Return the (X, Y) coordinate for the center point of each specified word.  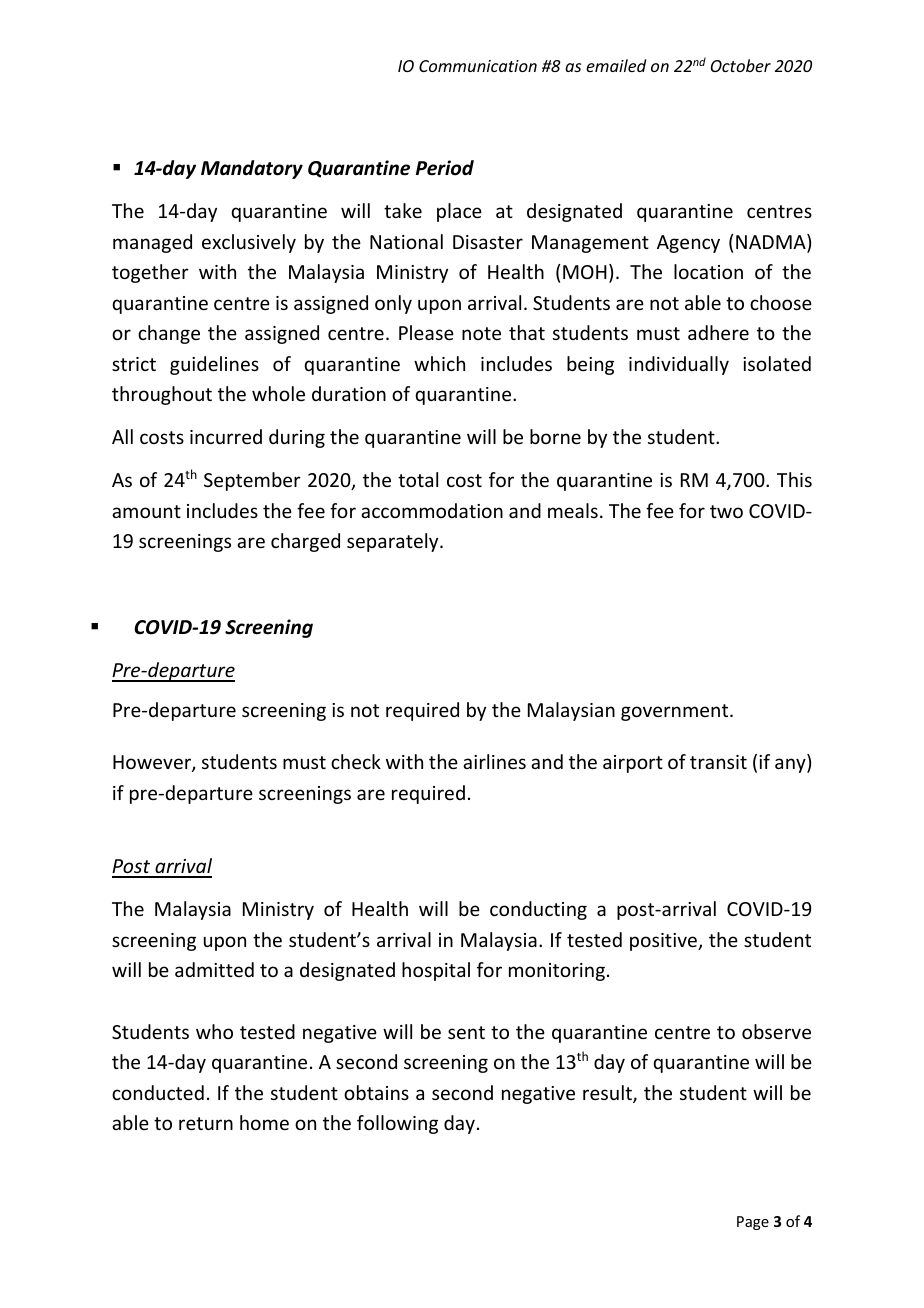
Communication (478, 66)
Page (753, 1223)
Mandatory (252, 169)
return (206, 1123)
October (741, 65)
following (397, 1124)
